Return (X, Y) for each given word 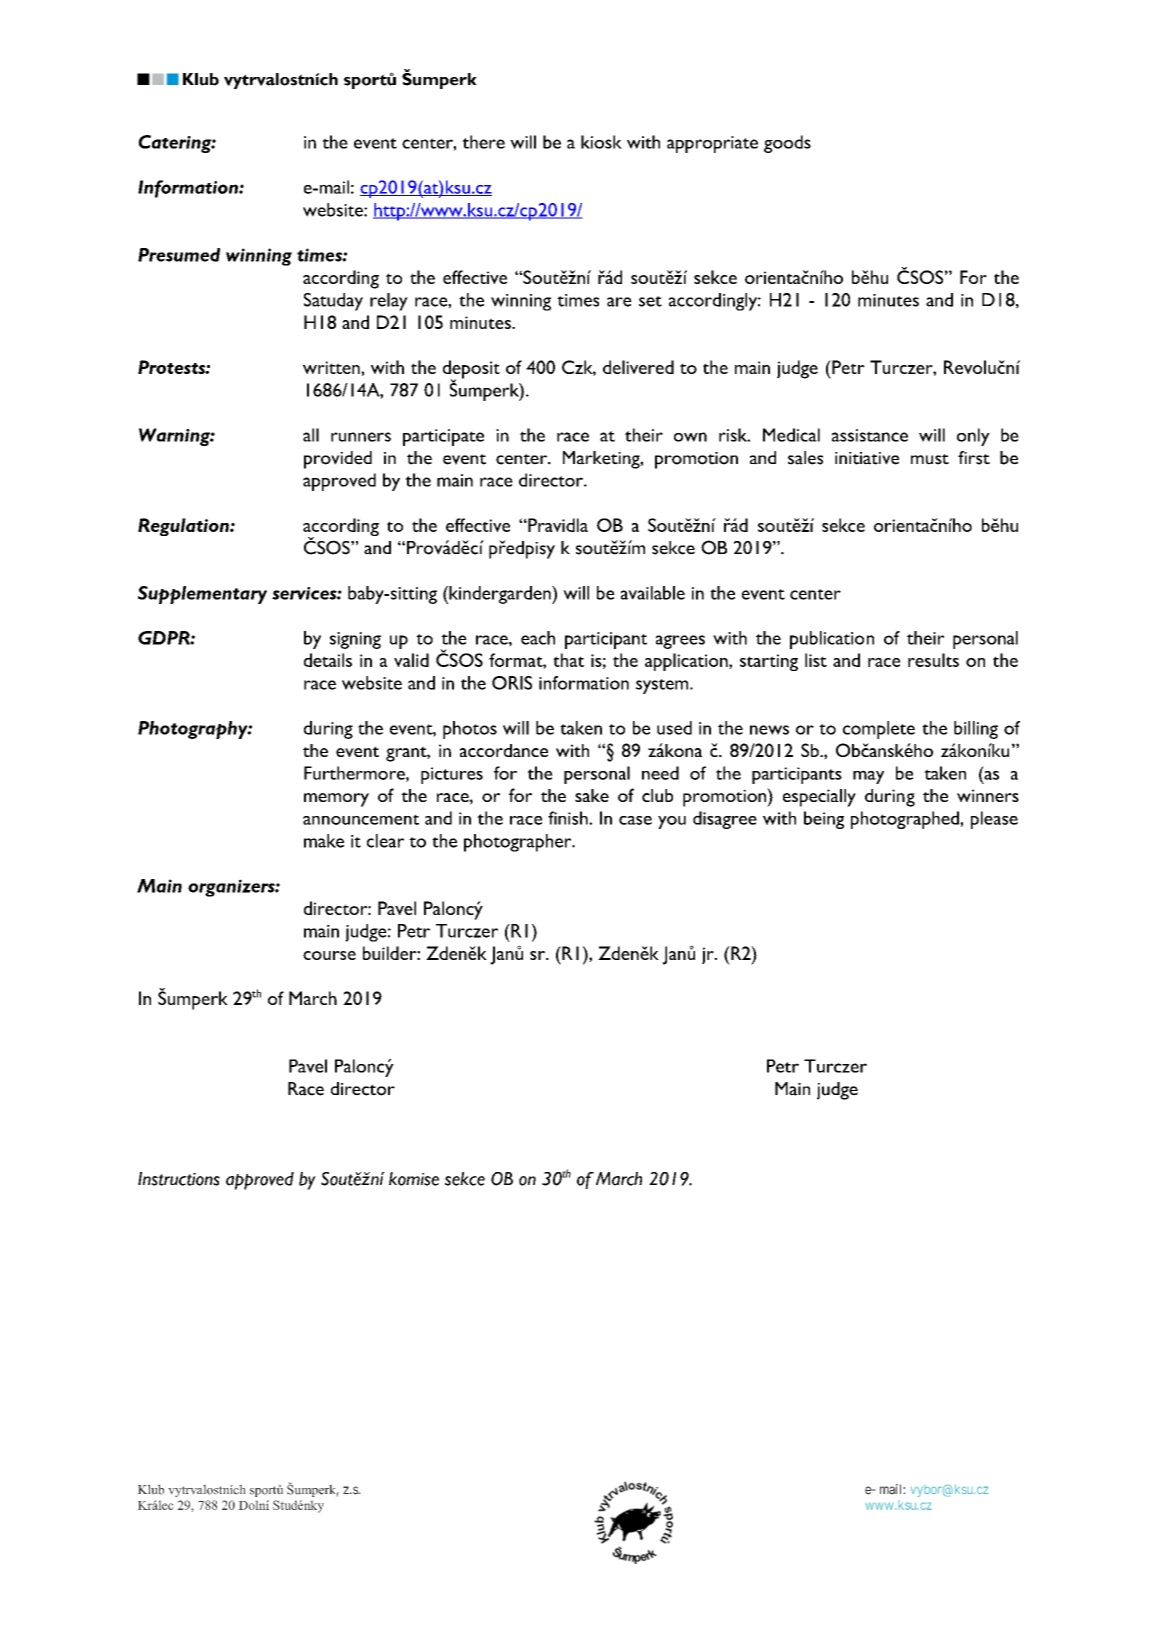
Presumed (179, 255)
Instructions (179, 1179)
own (690, 437)
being (824, 820)
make (324, 841)
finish (569, 818)
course (329, 955)
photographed (906, 820)
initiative (867, 458)
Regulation (184, 527)
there (483, 142)
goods (787, 144)
